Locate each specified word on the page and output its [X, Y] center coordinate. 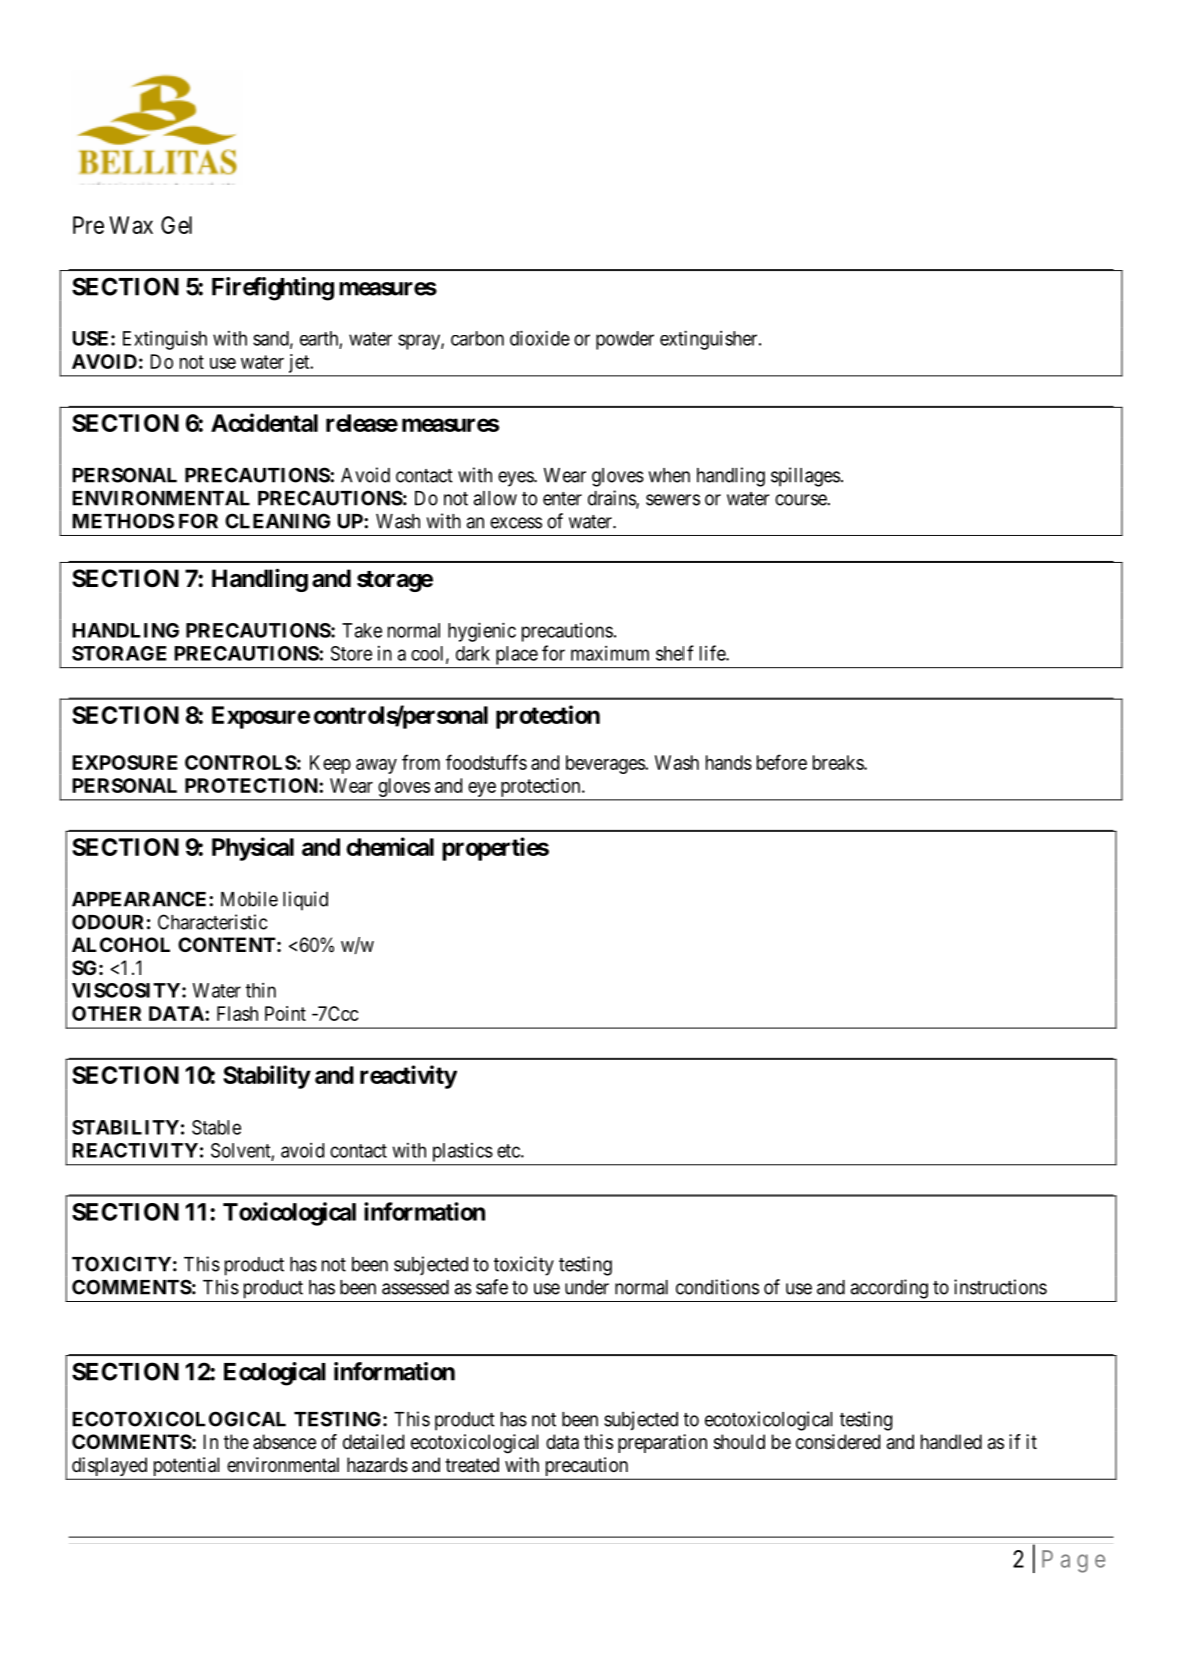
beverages [606, 764]
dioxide [540, 338]
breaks [839, 762]
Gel [176, 225]
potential [187, 1468]
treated [472, 1465]
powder [625, 340]
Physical [253, 849]
